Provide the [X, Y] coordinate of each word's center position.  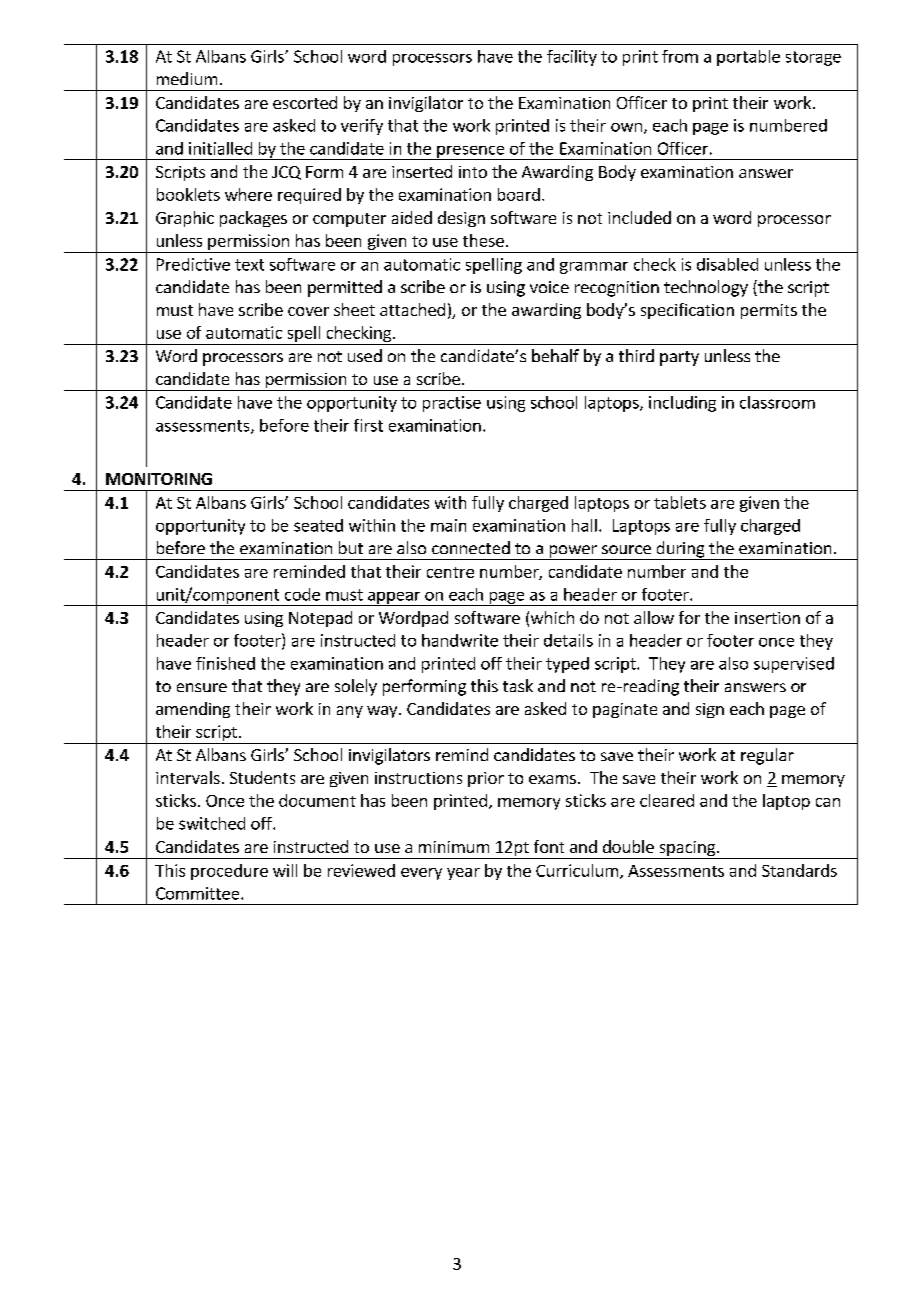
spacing [687, 850]
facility [572, 58]
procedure [229, 872]
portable [748, 58]
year [463, 874]
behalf [555, 355]
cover [308, 311]
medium [187, 78]
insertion [767, 618]
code [302, 594]
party [679, 358]
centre [450, 572]
